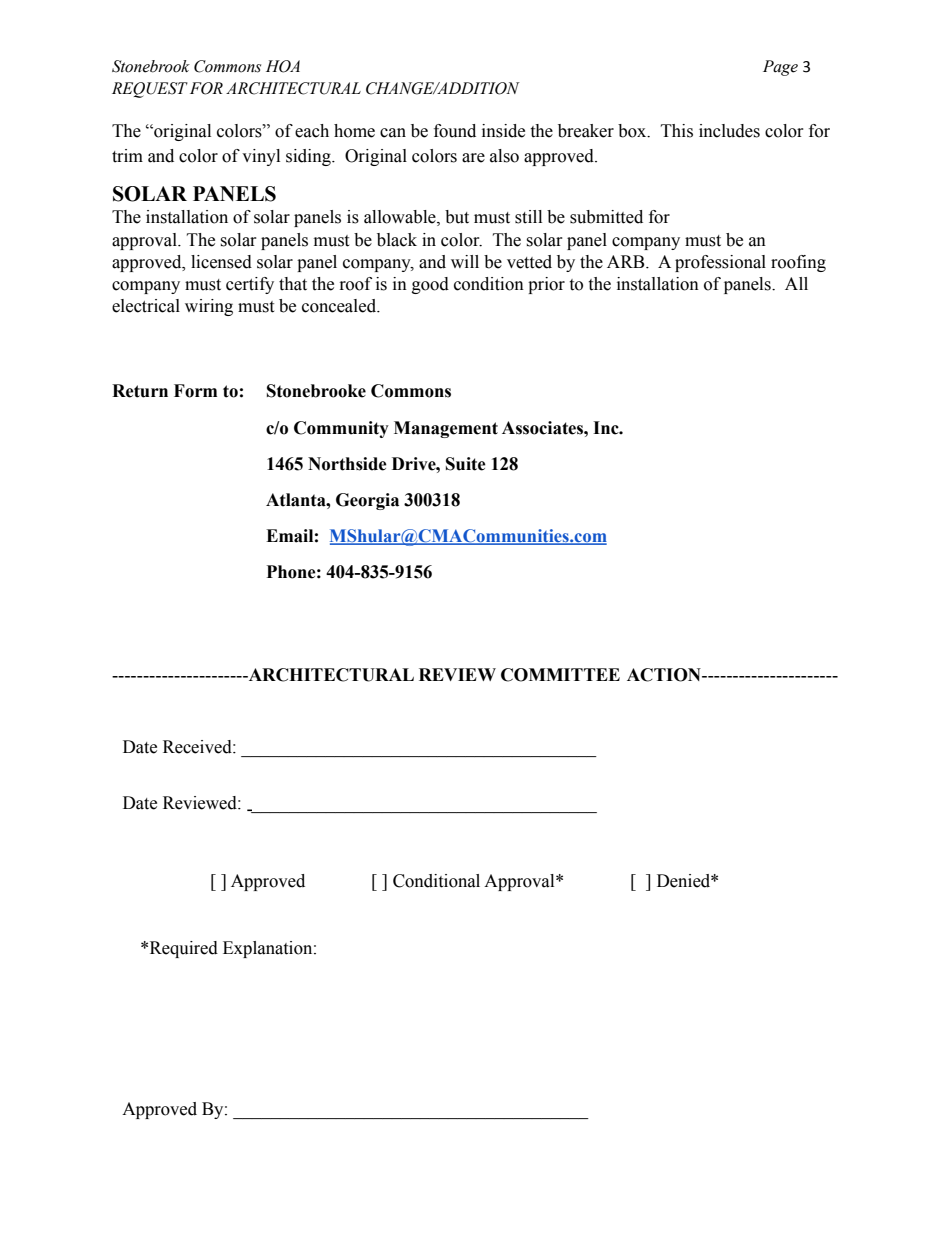 The image size is (952, 1233). What do you see at coordinates (455, 131) in the screenshot?
I see `found` at bounding box center [455, 131].
